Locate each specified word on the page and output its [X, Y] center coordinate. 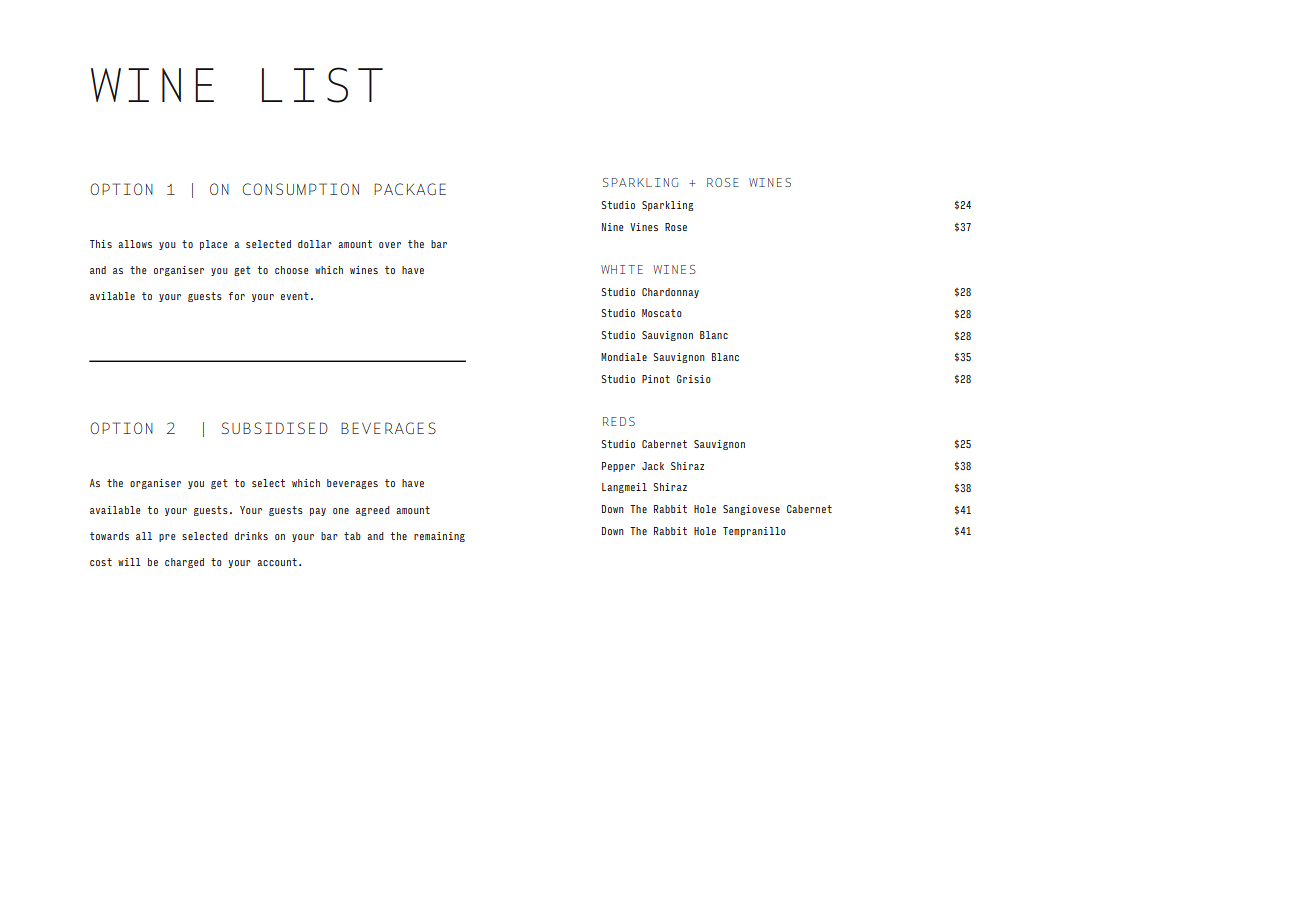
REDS [619, 421]
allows [135, 244]
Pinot [656, 379]
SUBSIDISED [275, 428]
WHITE [622, 269]
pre [167, 538]
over [390, 245]
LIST [322, 85]
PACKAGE [410, 189]
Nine [613, 227]
